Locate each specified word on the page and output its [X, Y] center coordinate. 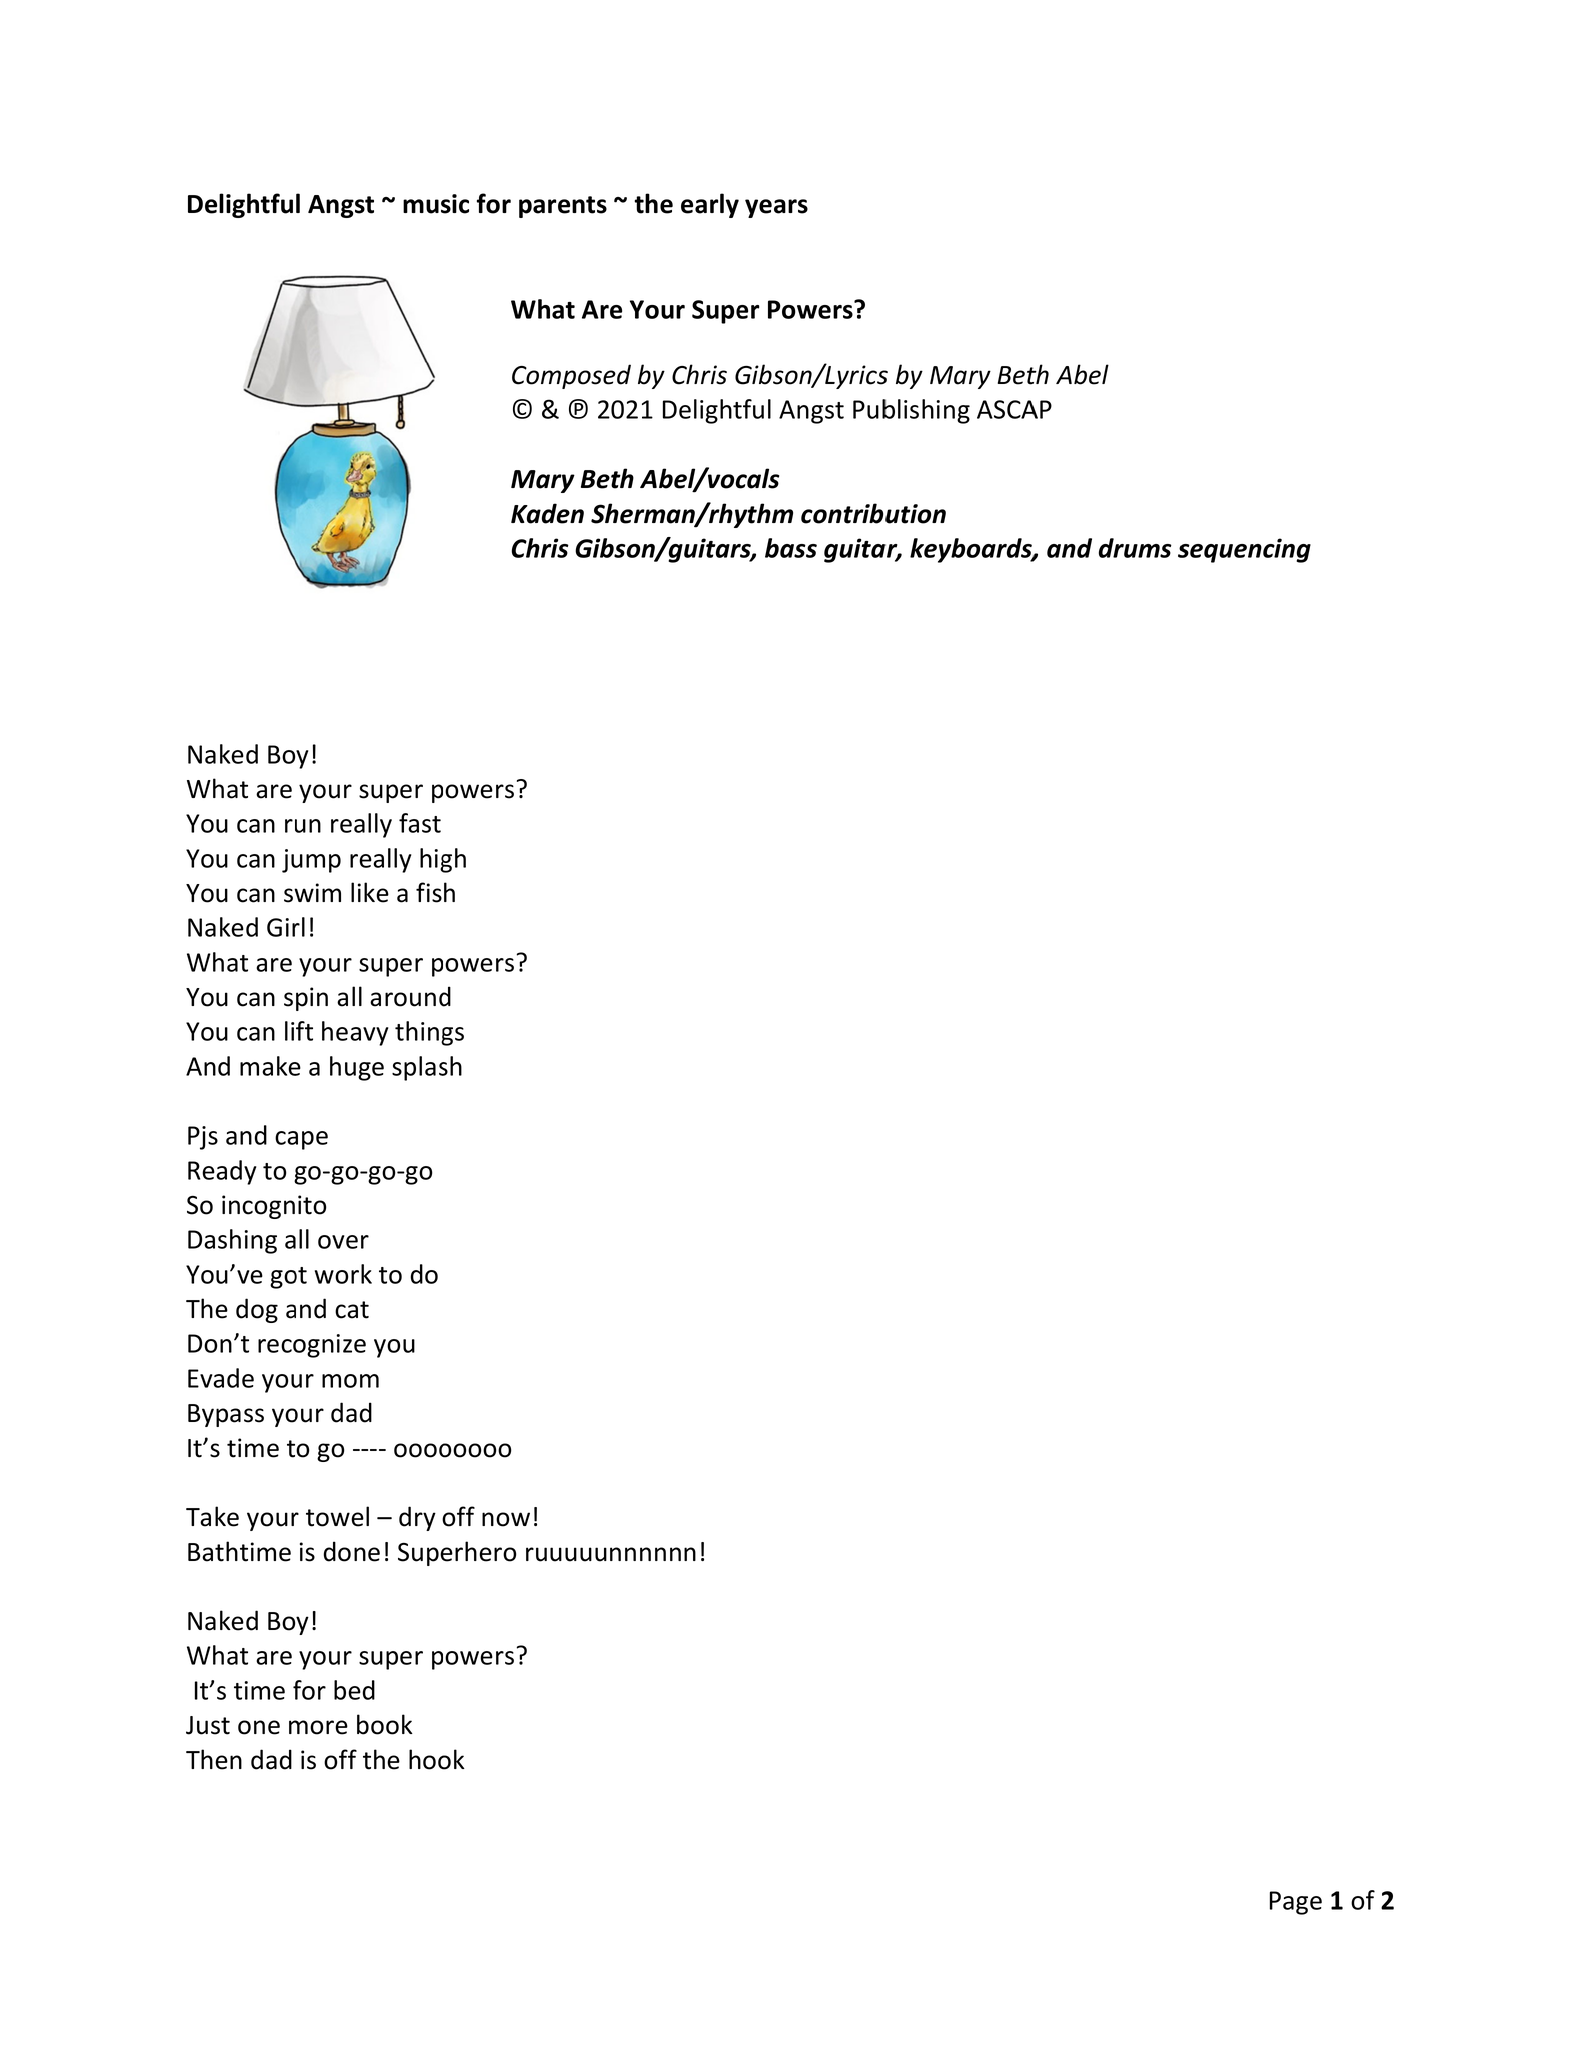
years [776, 208]
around [410, 996]
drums [1135, 548]
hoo [430, 1759]
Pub [874, 409]
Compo [552, 377]
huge [357, 1068]
